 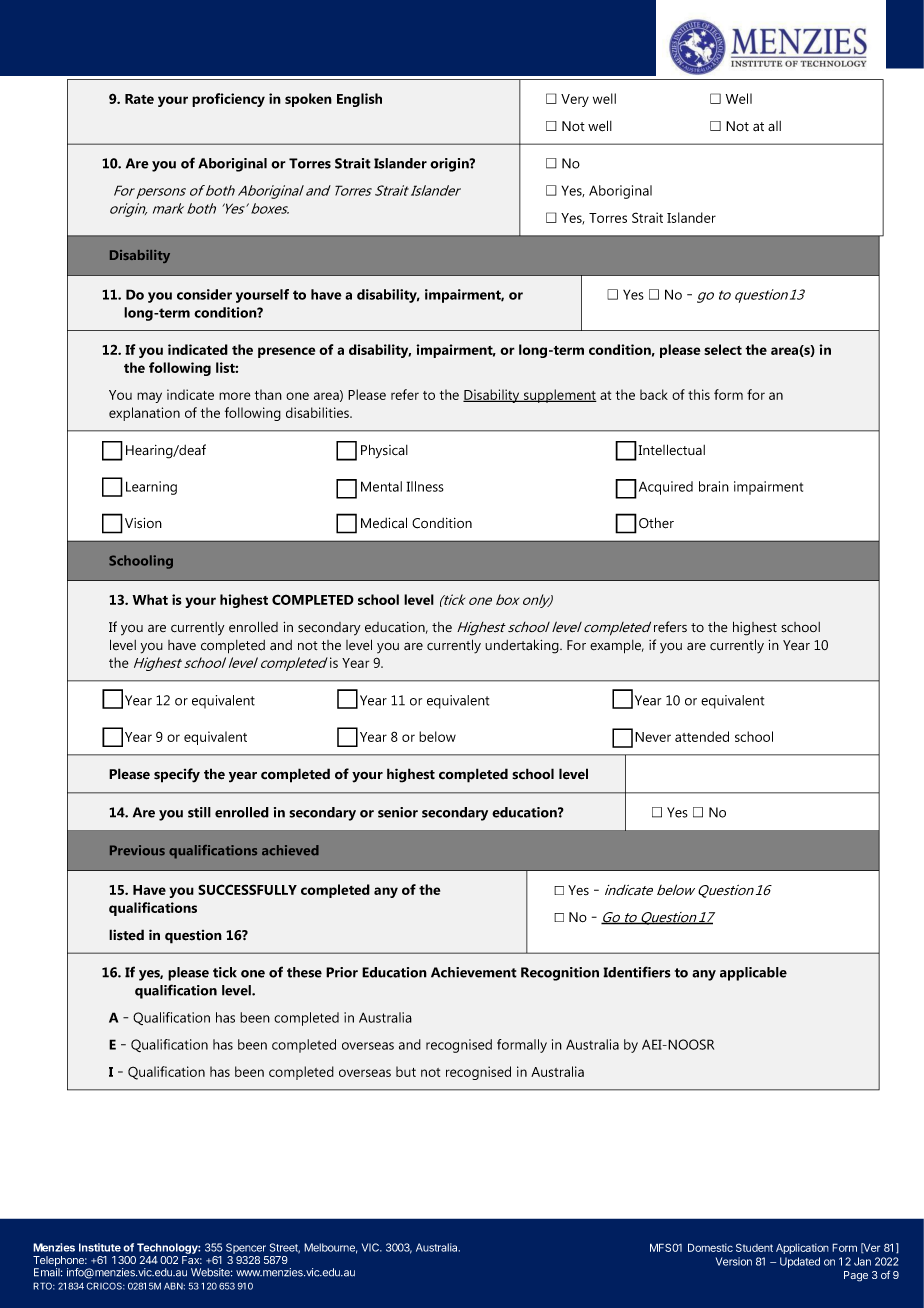 I want to click on Very, so click(x=575, y=100).
